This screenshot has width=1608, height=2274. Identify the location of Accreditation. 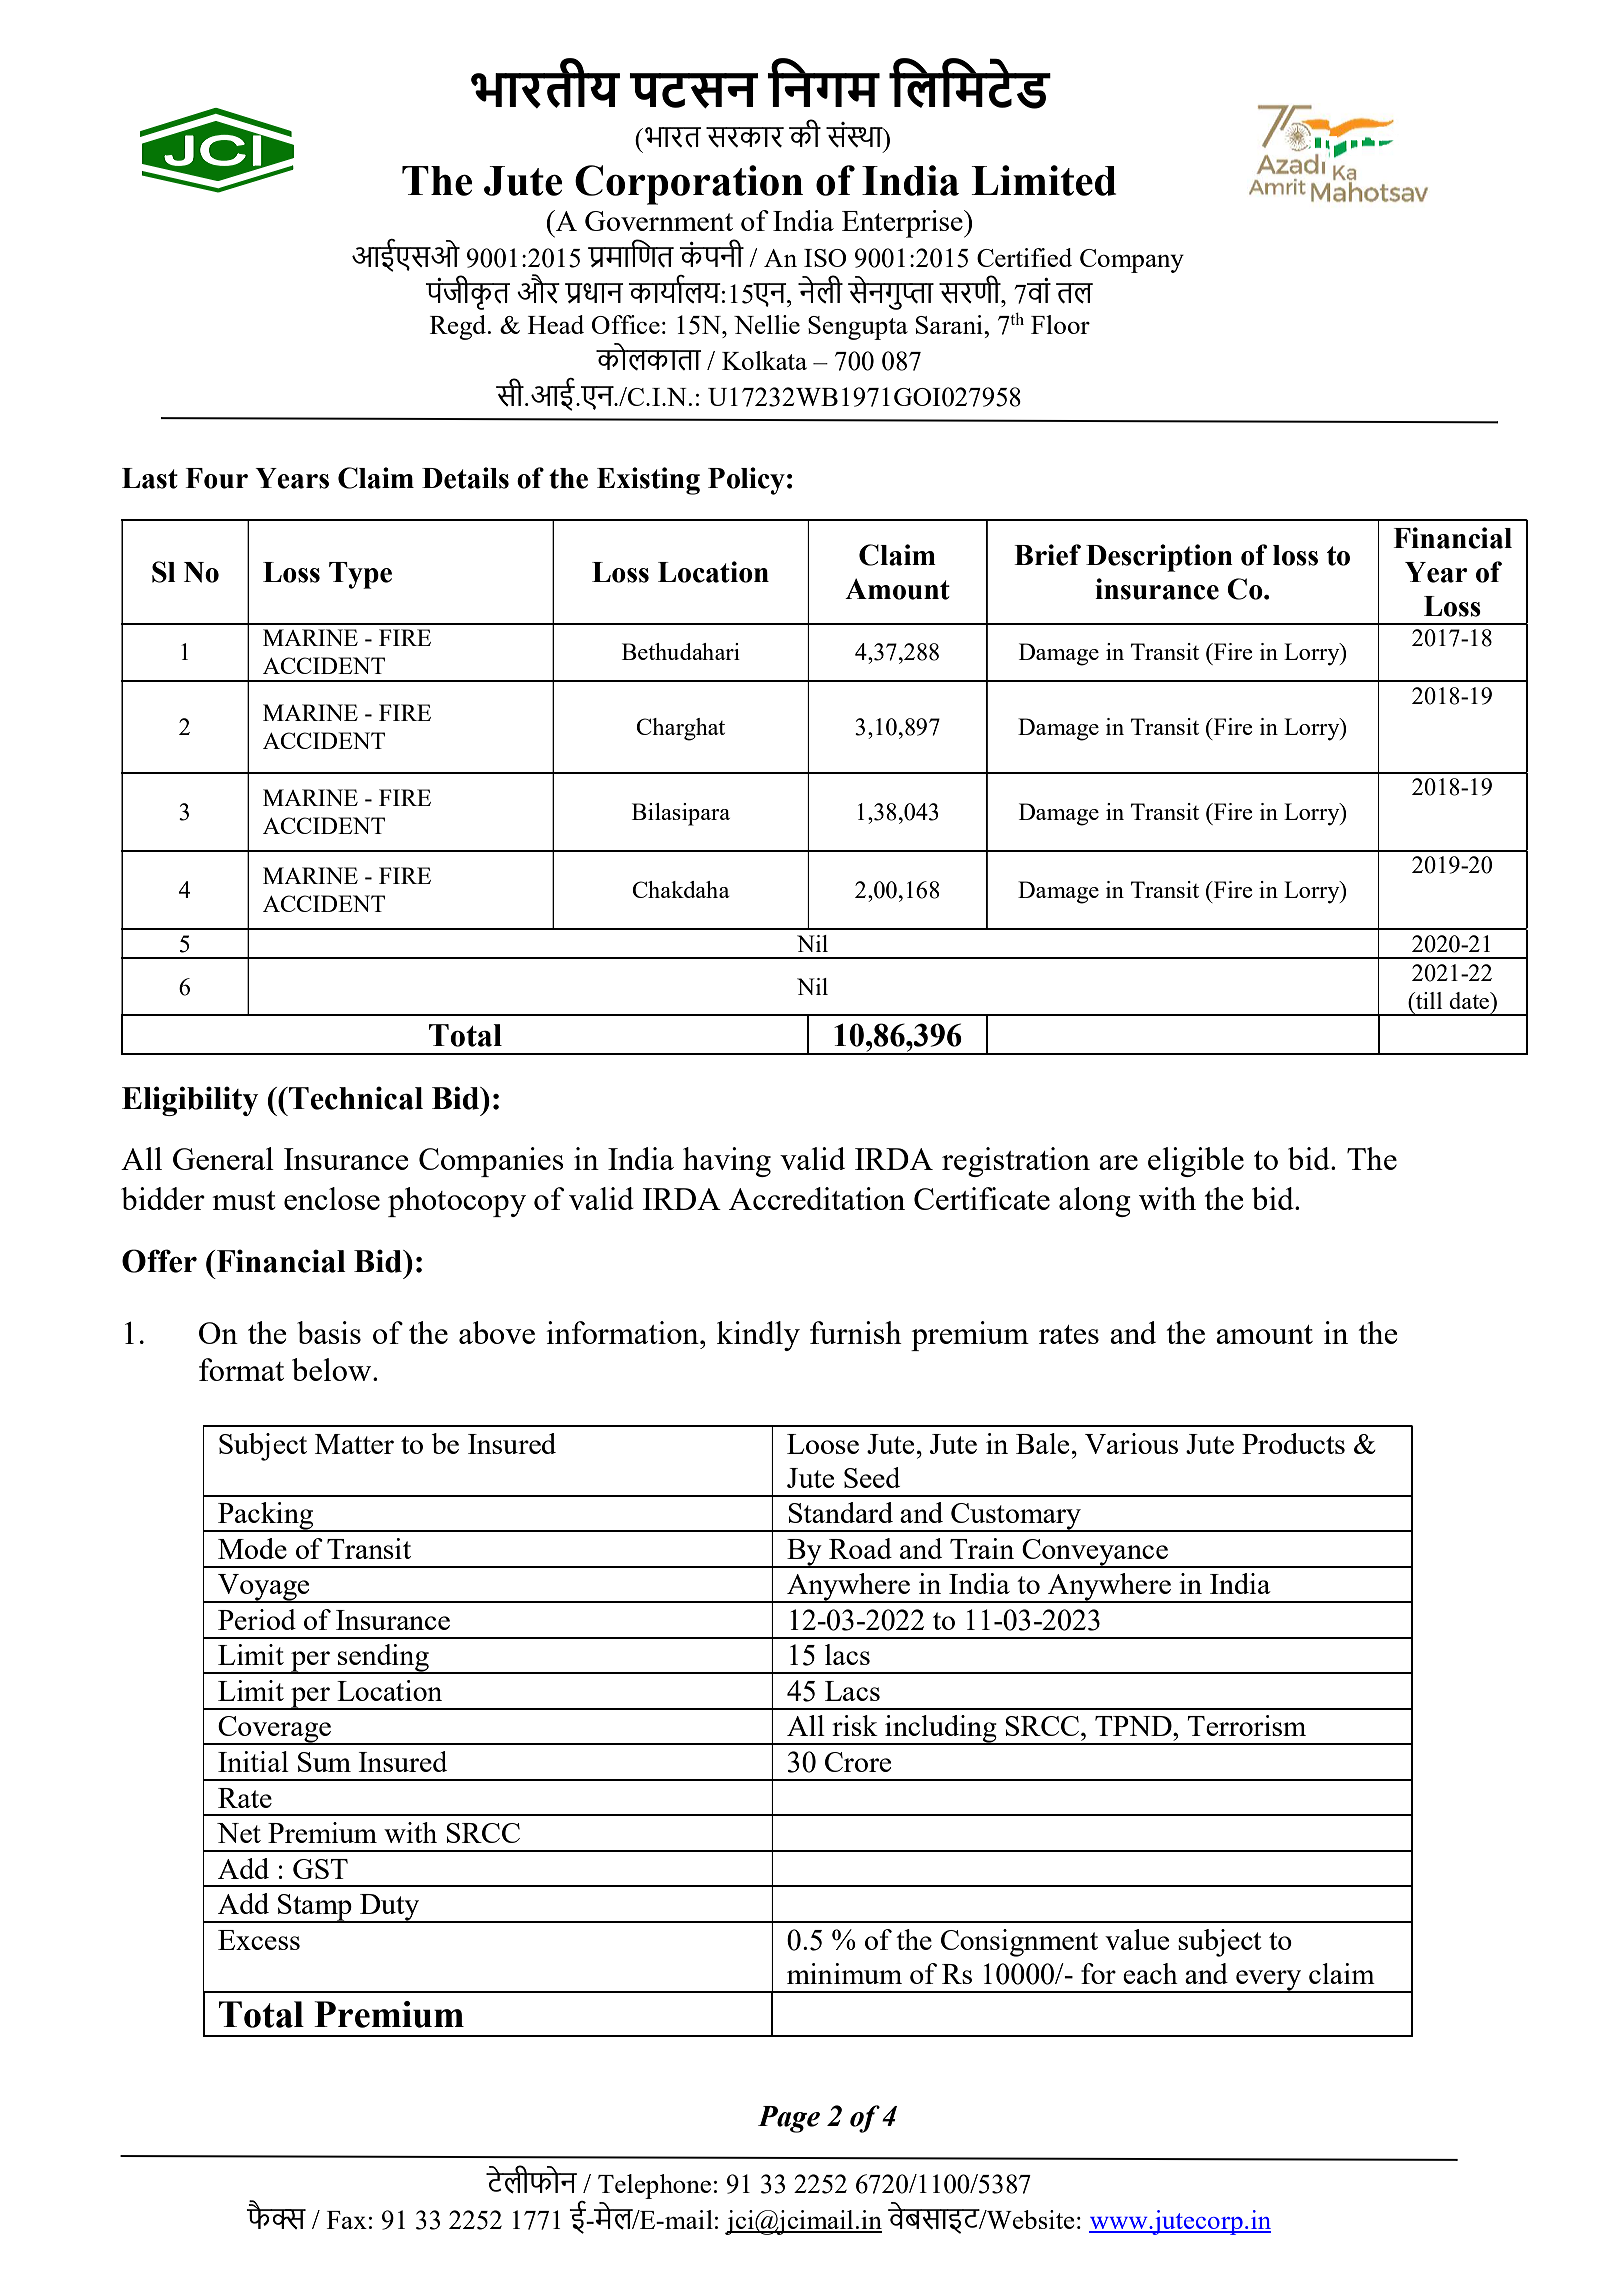
(817, 1198).
